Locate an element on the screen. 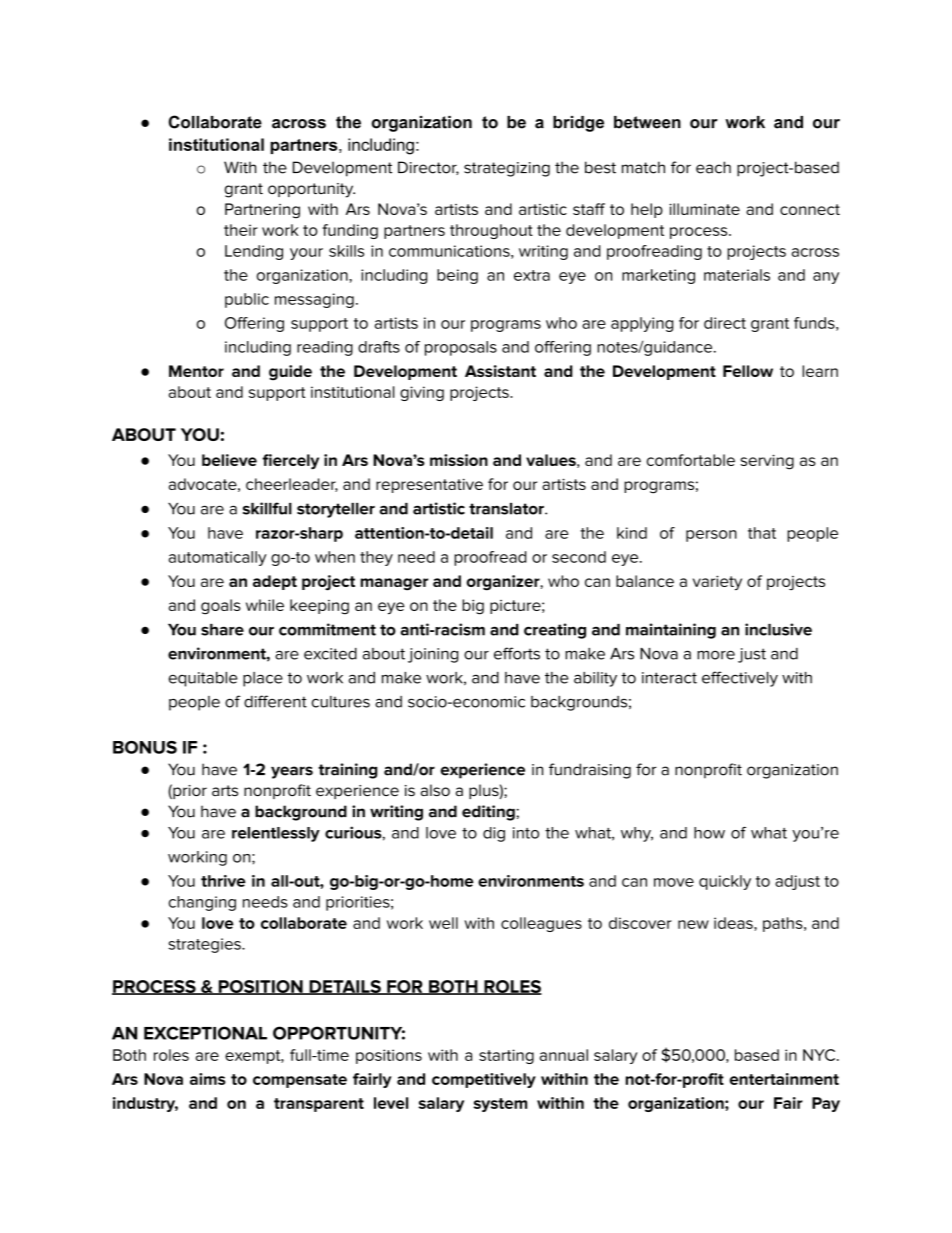 This screenshot has height=1233, width=952. thrive is located at coordinates (223, 881).
